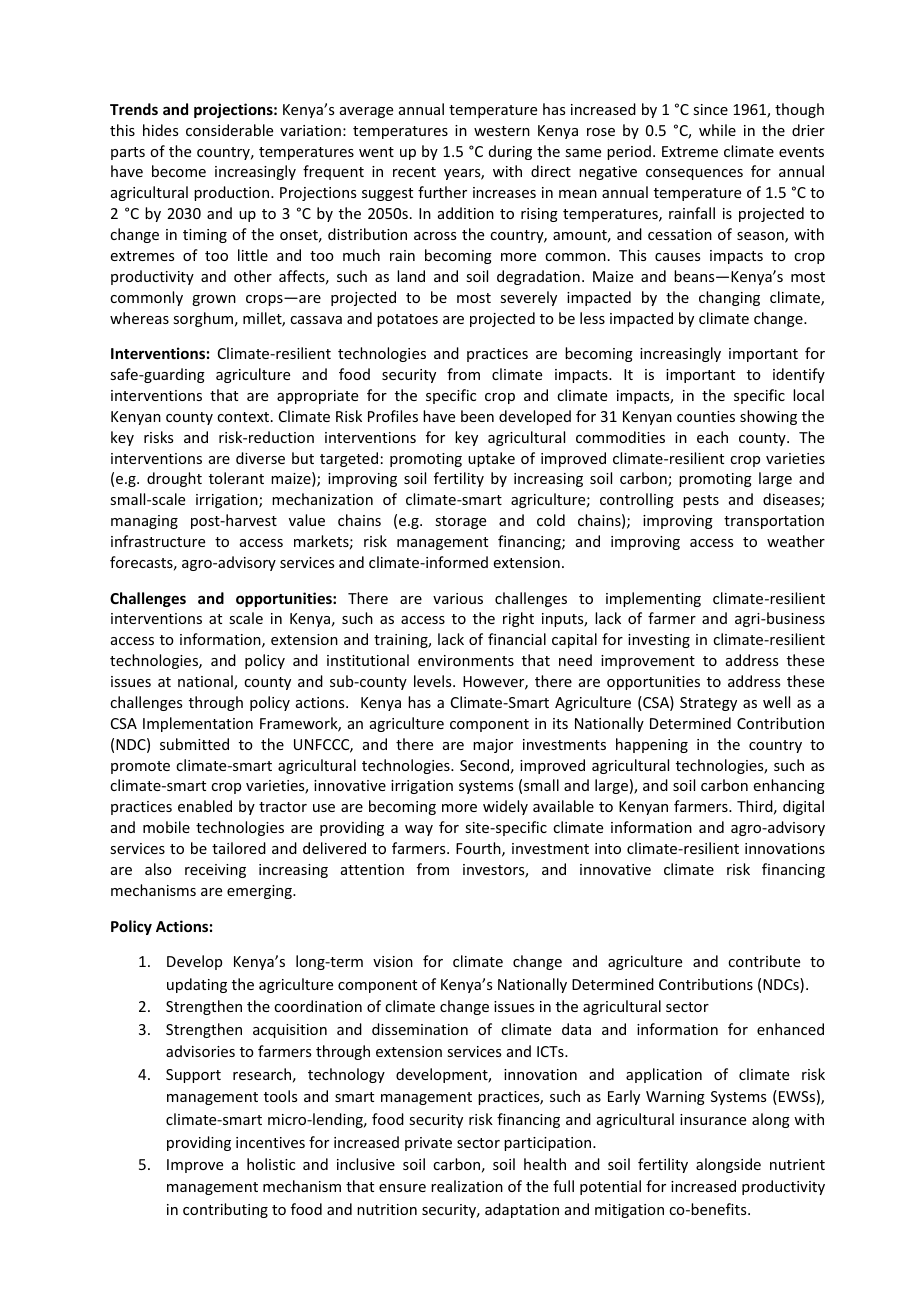 Image resolution: width=924 pixels, height=1308 pixels. I want to click on contributing, so click(225, 1210).
